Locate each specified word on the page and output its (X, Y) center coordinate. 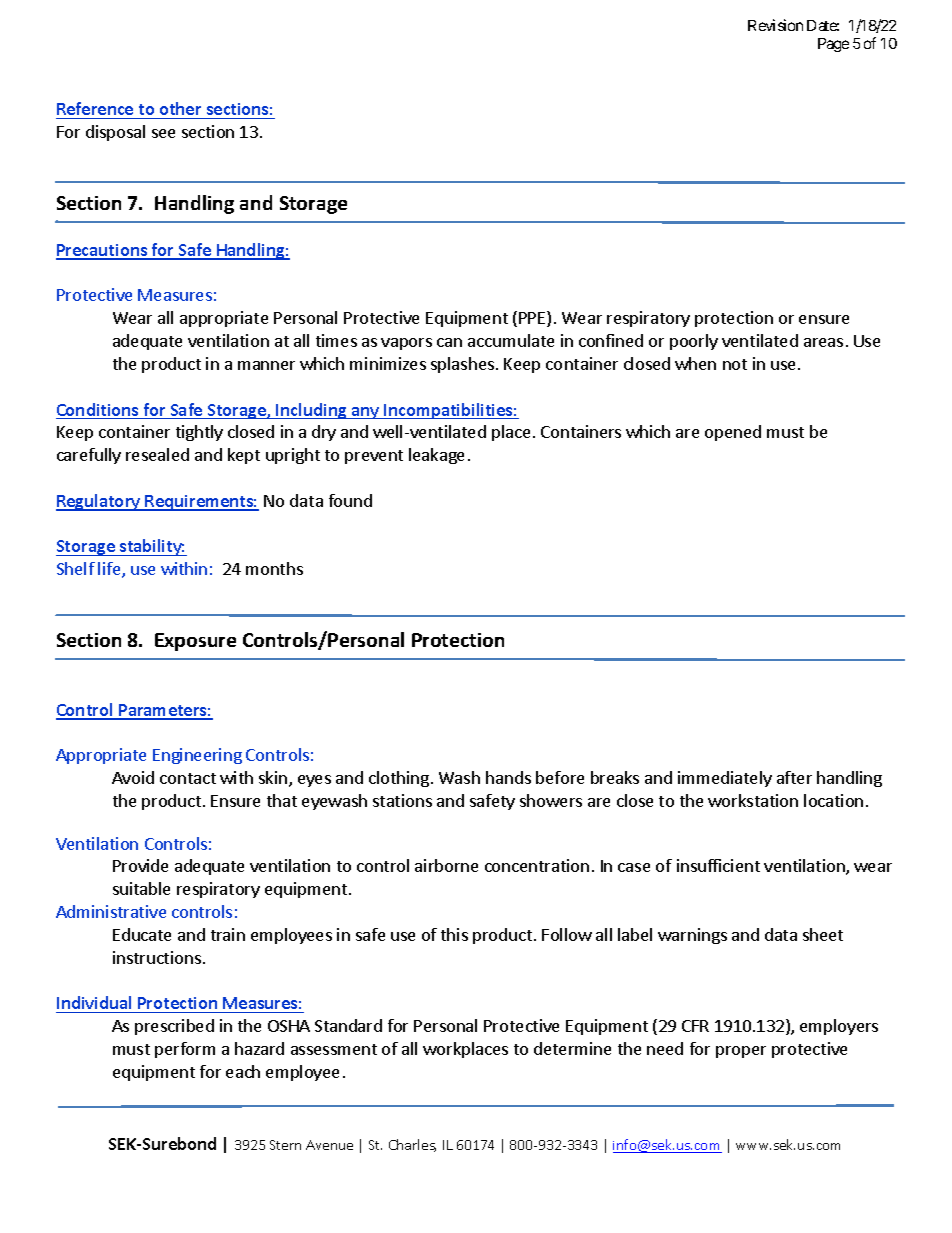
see (163, 133)
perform (185, 1050)
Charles (412, 1145)
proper (741, 1052)
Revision (775, 25)
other (180, 108)
